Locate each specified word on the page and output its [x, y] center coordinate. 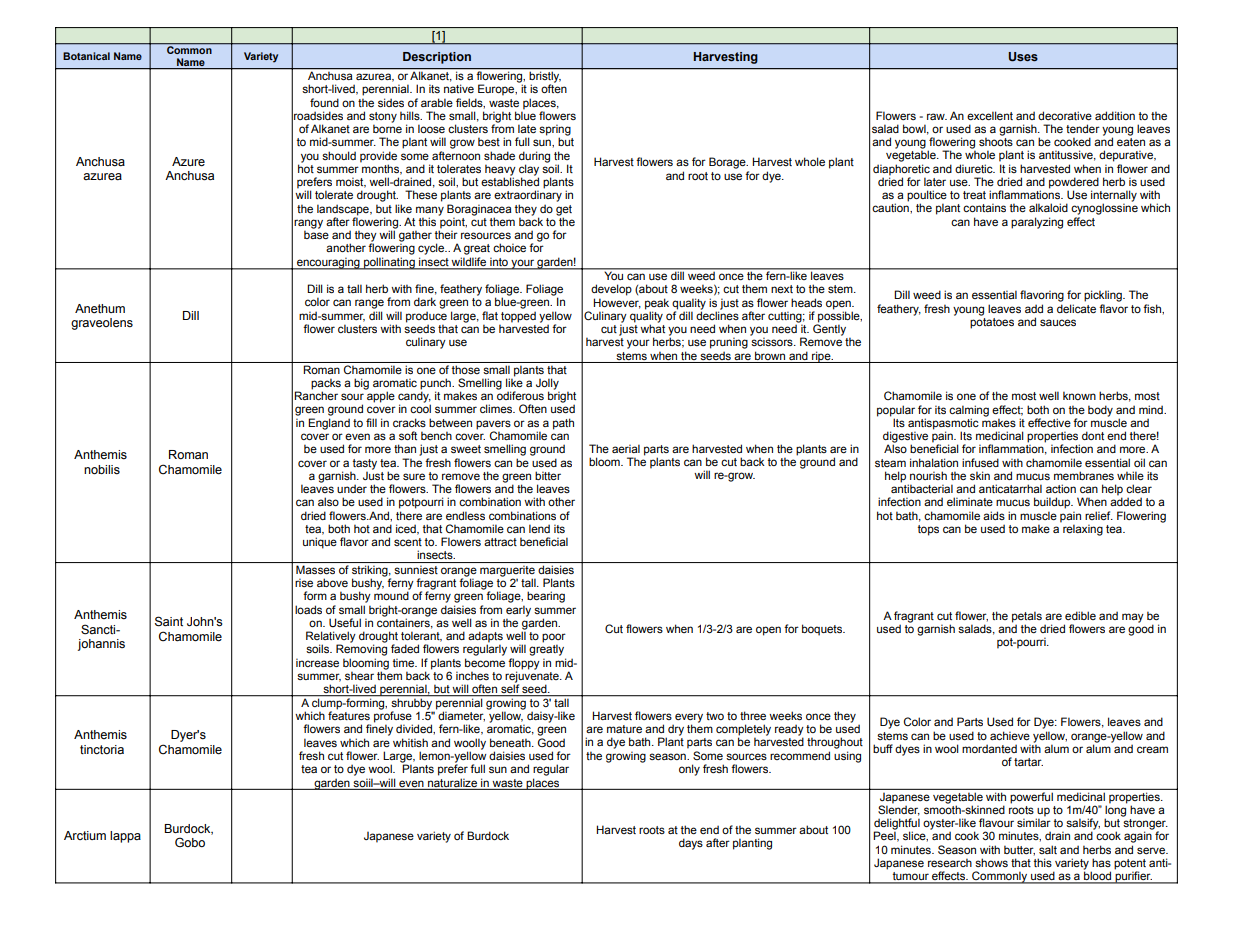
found [324, 102]
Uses [1023, 57]
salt [1048, 849]
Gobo [190, 842]
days [691, 844]
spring [555, 131]
